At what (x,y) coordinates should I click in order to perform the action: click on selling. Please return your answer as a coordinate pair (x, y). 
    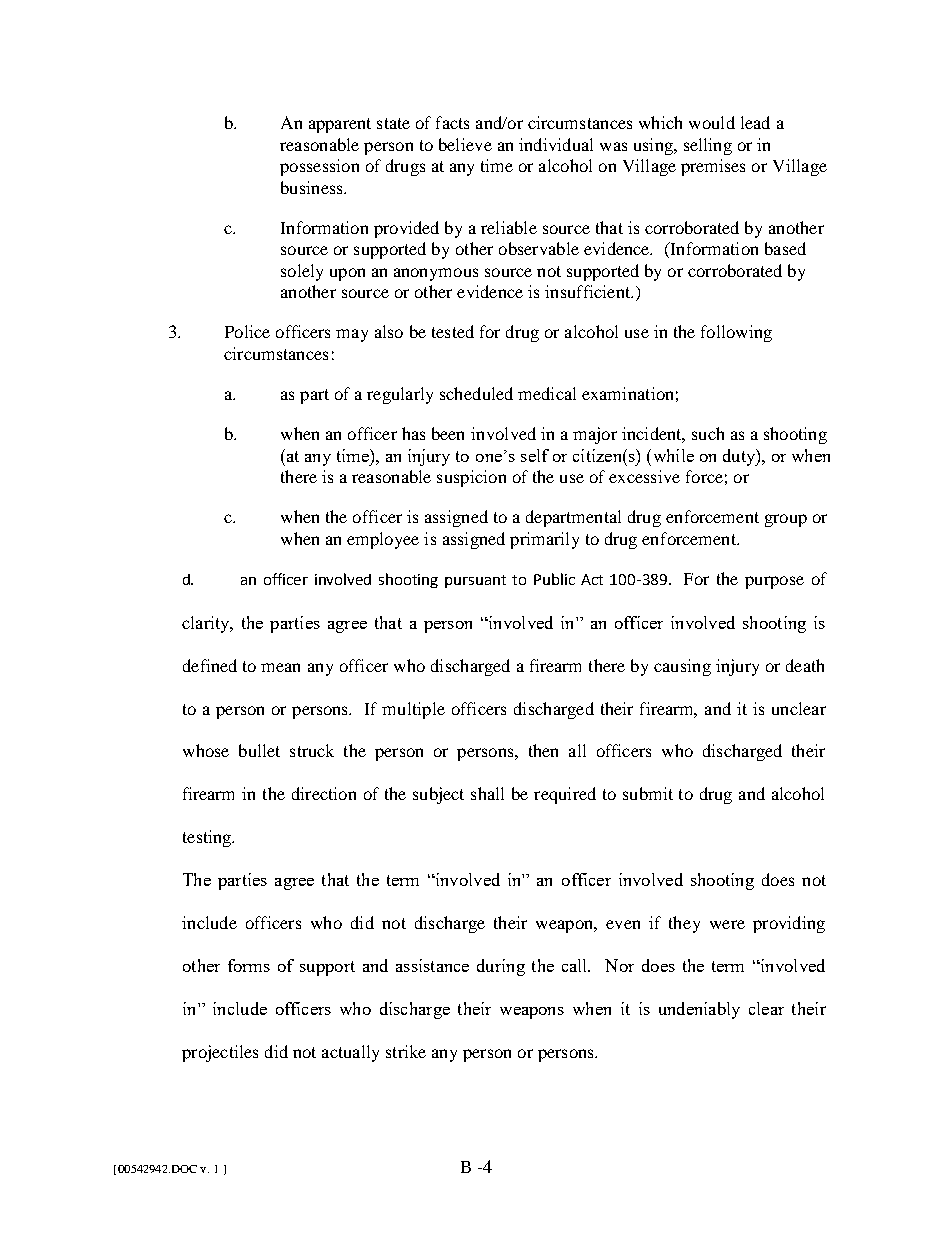
    Looking at the image, I should click on (708, 146).
